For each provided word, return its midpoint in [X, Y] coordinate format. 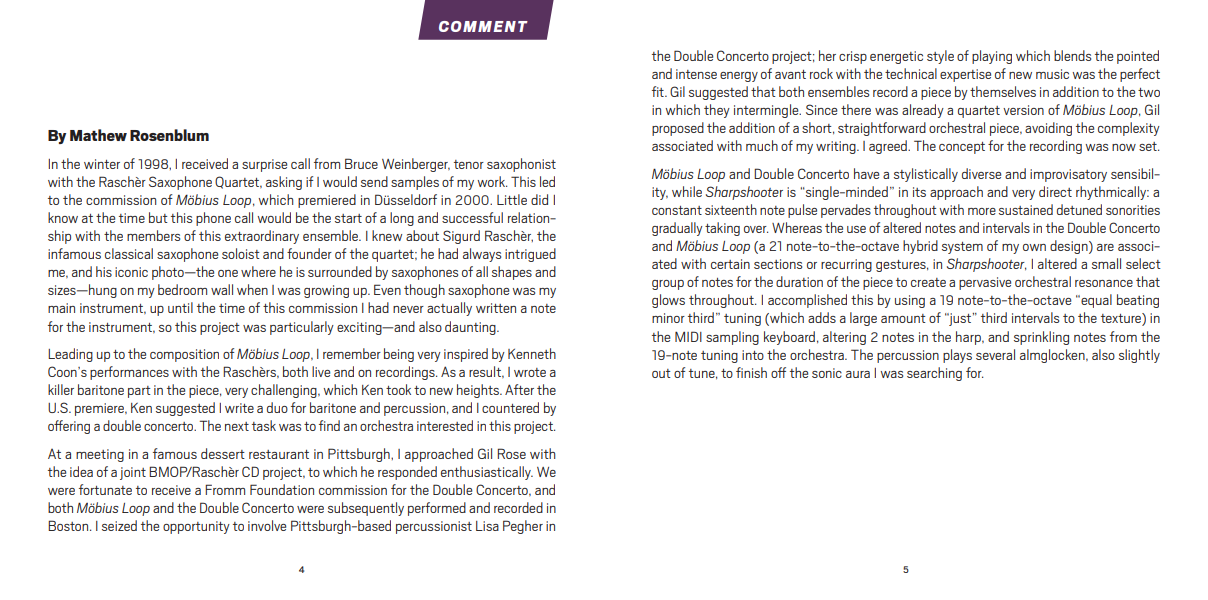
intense [696, 74]
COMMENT [483, 26]
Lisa [487, 526]
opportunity [196, 527]
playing [992, 57]
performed [437, 509]
